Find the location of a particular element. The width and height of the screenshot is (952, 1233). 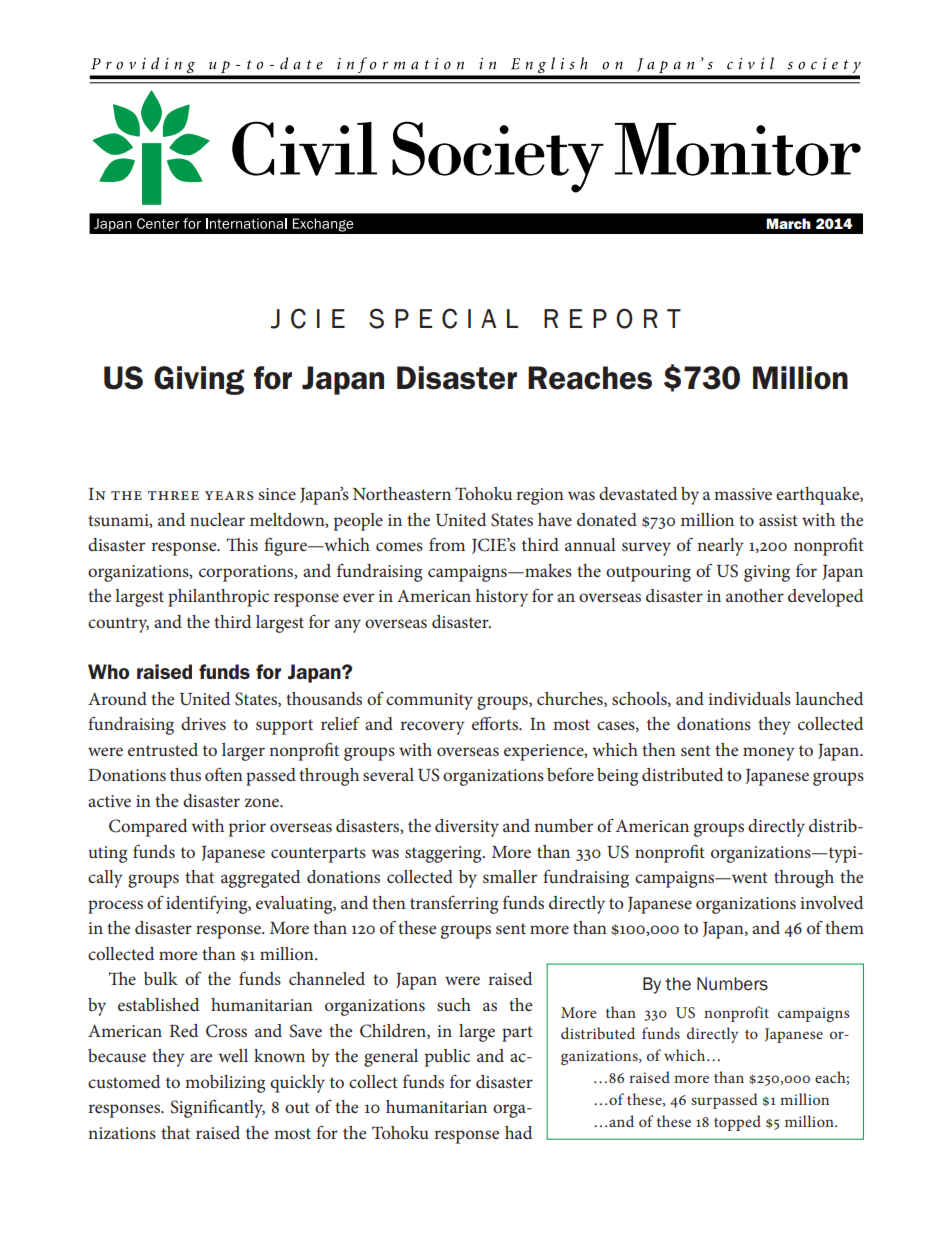

assist is located at coordinates (778, 520).
